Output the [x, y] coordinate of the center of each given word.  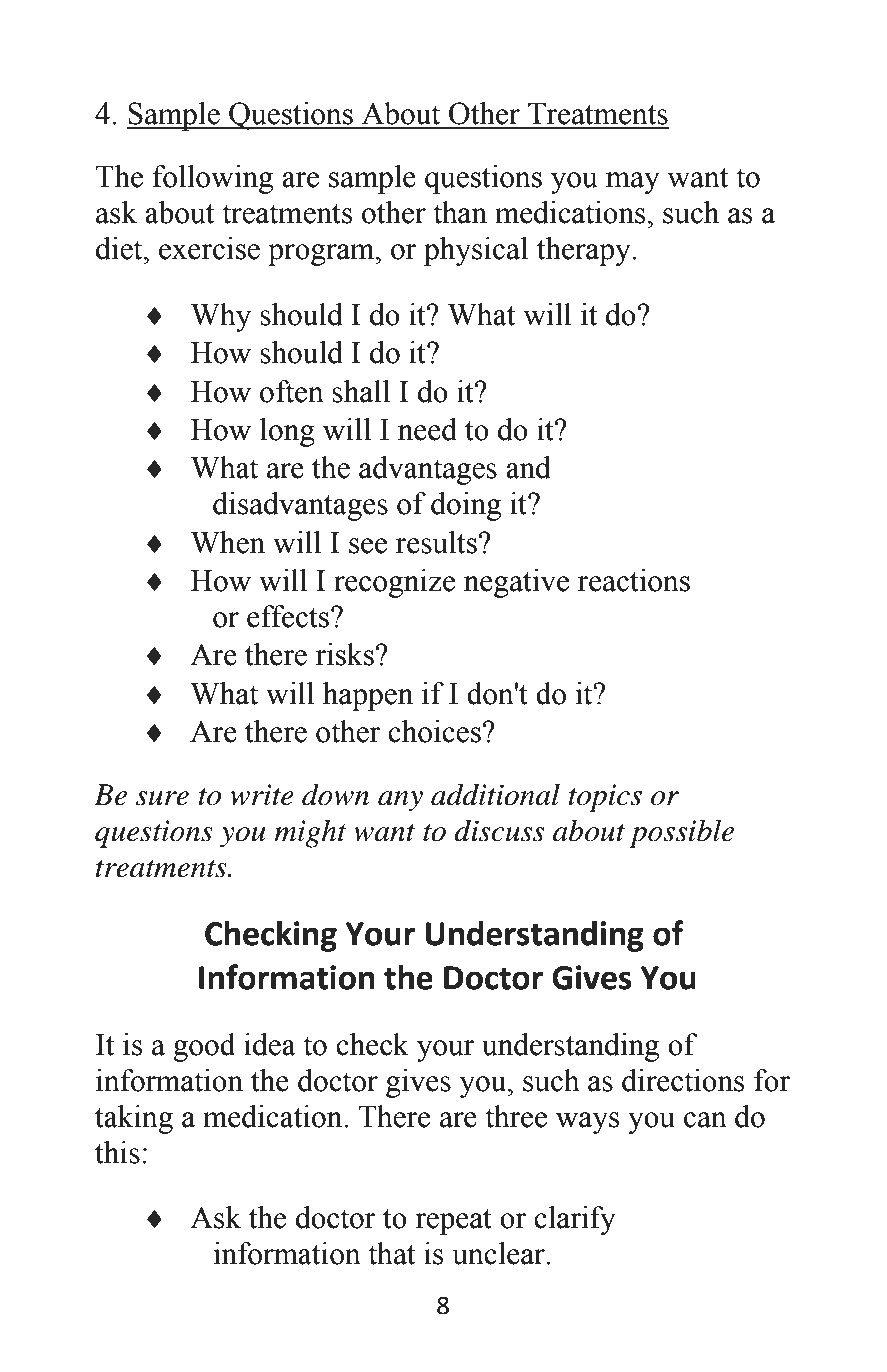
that [391, 1253]
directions [683, 1080]
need [427, 429]
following [213, 179]
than [460, 212]
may [633, 183]
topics [605, 798]
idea [270, 1044]
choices [434, 731]
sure [162, 798]
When [228, 542]
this [117, 1152]
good [204, 1047]
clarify [575, 1220]
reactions [634, 580]
